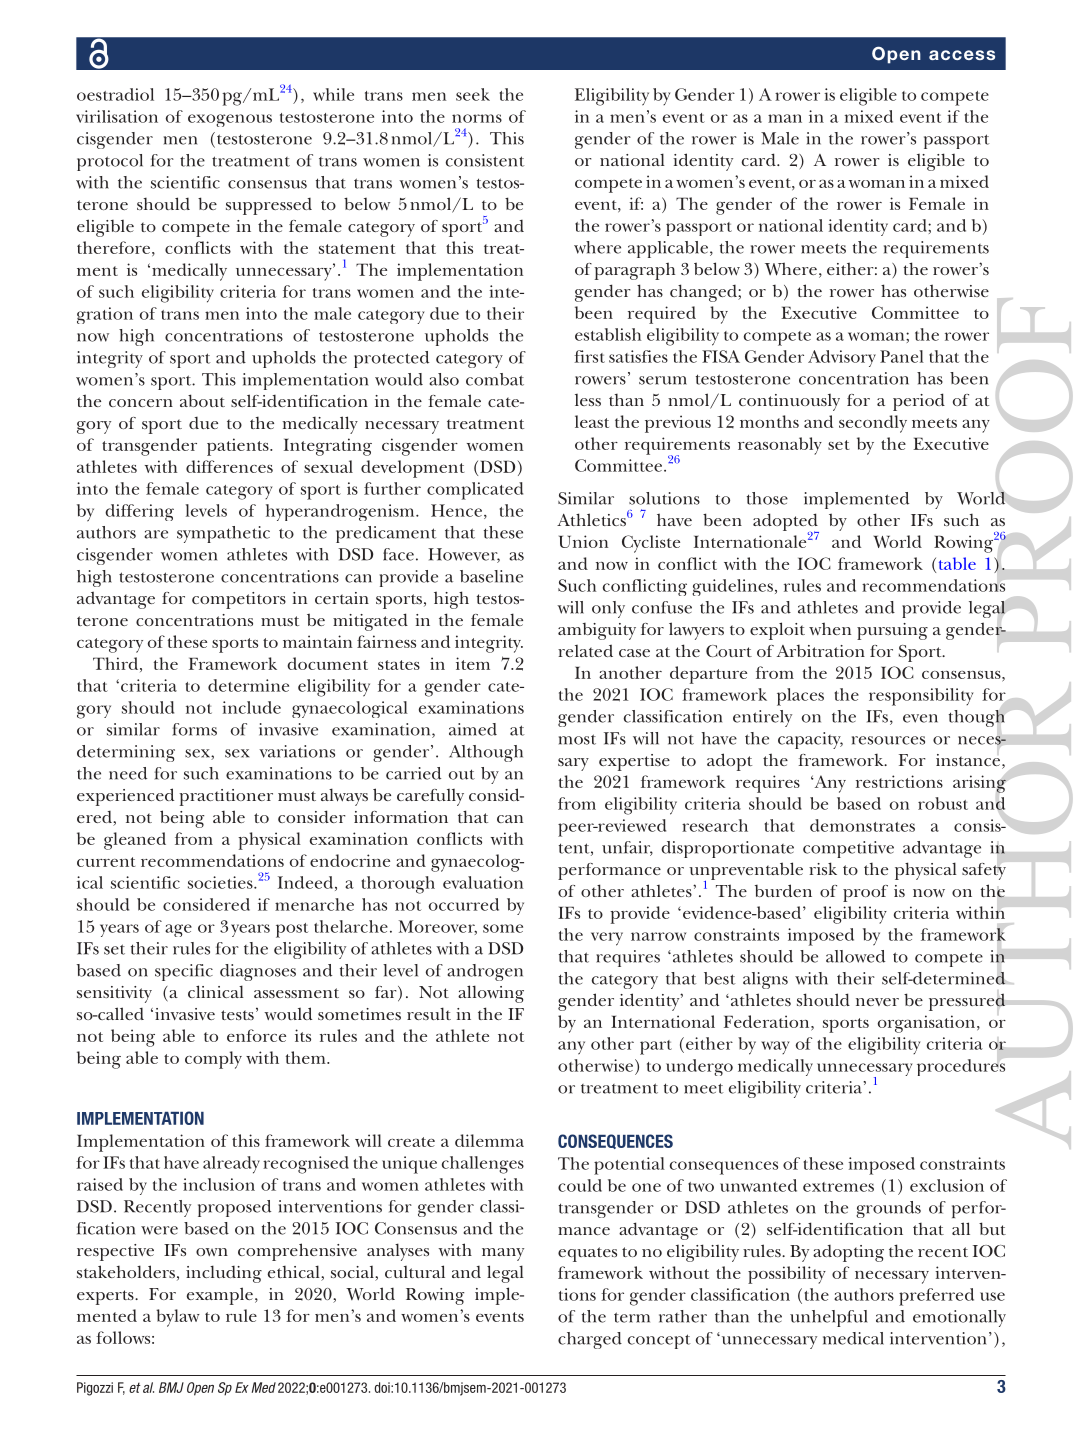 Image resolution: width=1082 pixels, height=1443 pixels. What do you see at coordinates (202, 400) in the screenshot?
I see `about` at bounding box center [202, 400].
